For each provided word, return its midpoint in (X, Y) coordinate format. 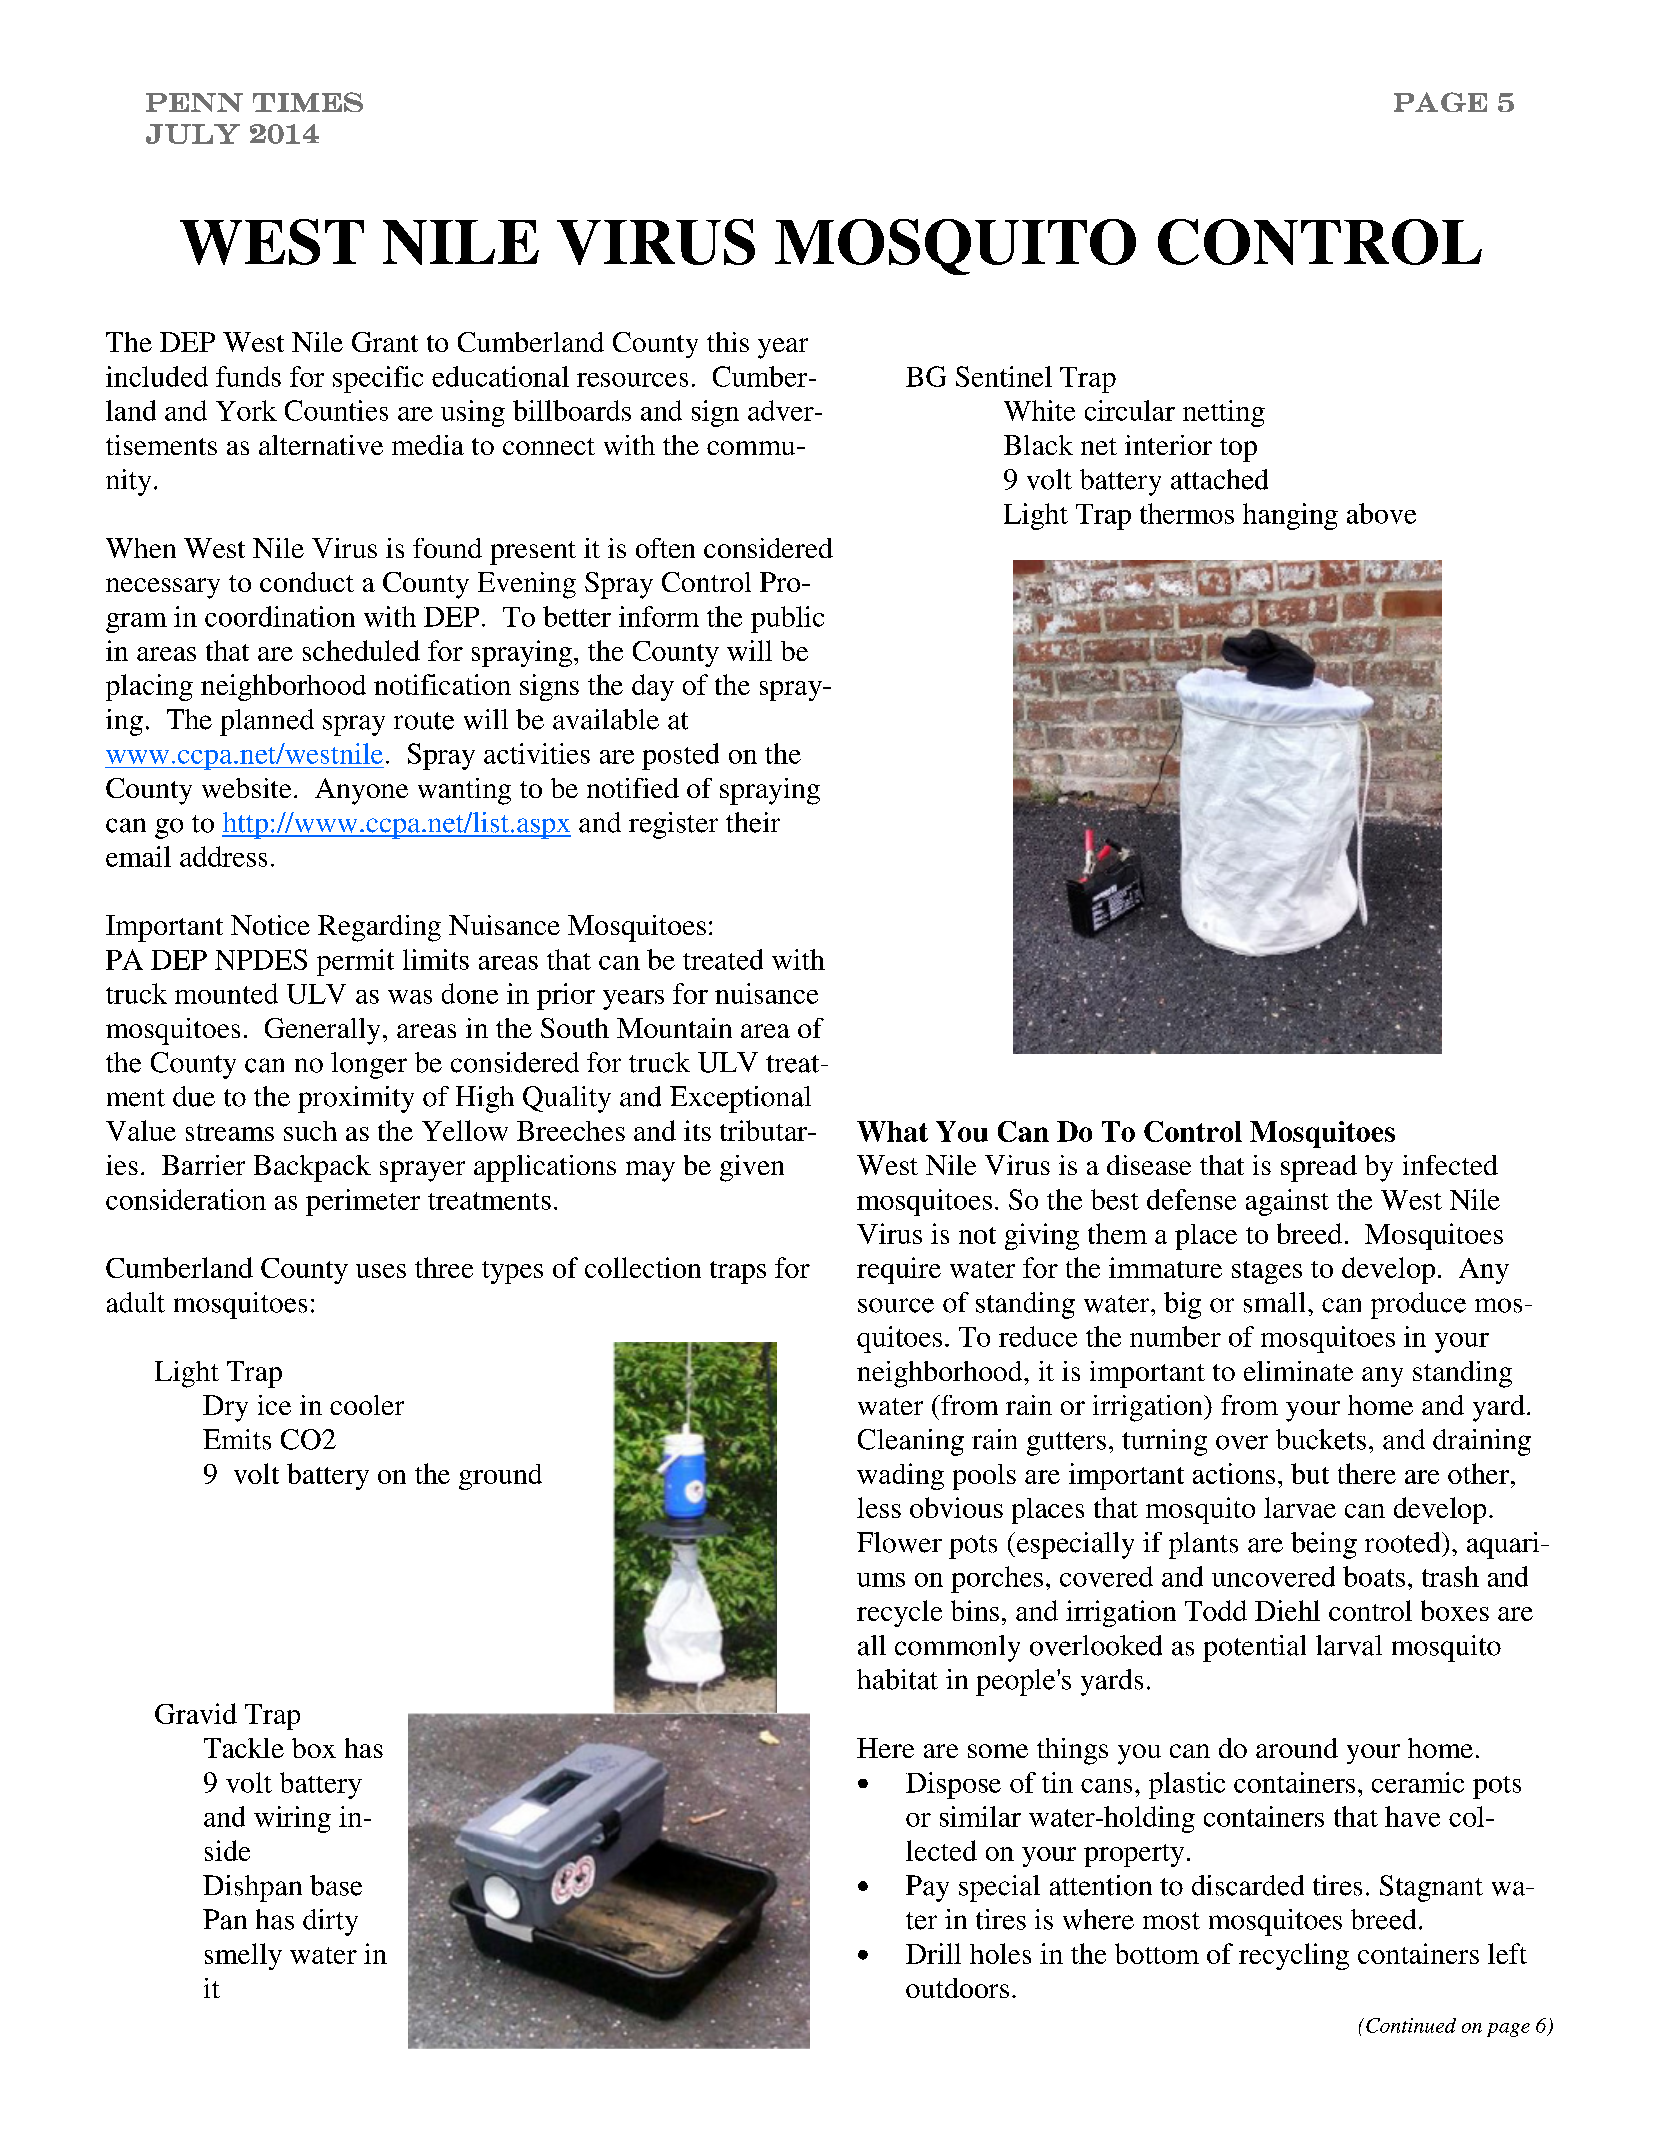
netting (1224, 413)
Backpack (312, 1168)
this (728, 342)
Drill (933, 1953)
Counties (336, 410)
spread (1319, 1168)
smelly (243, 1956)
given (752, 1168)
